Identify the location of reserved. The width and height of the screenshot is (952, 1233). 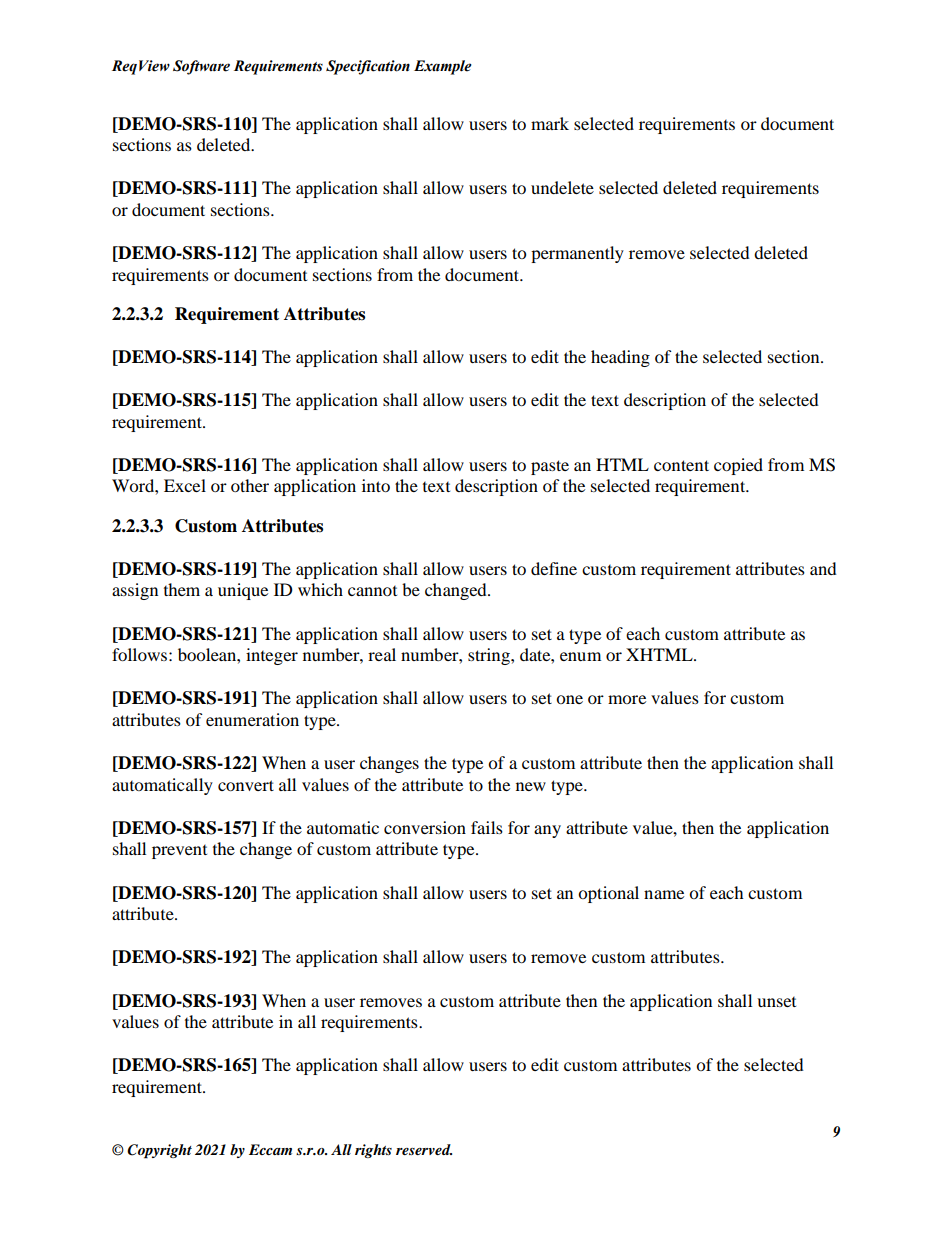
(424, 1149).
